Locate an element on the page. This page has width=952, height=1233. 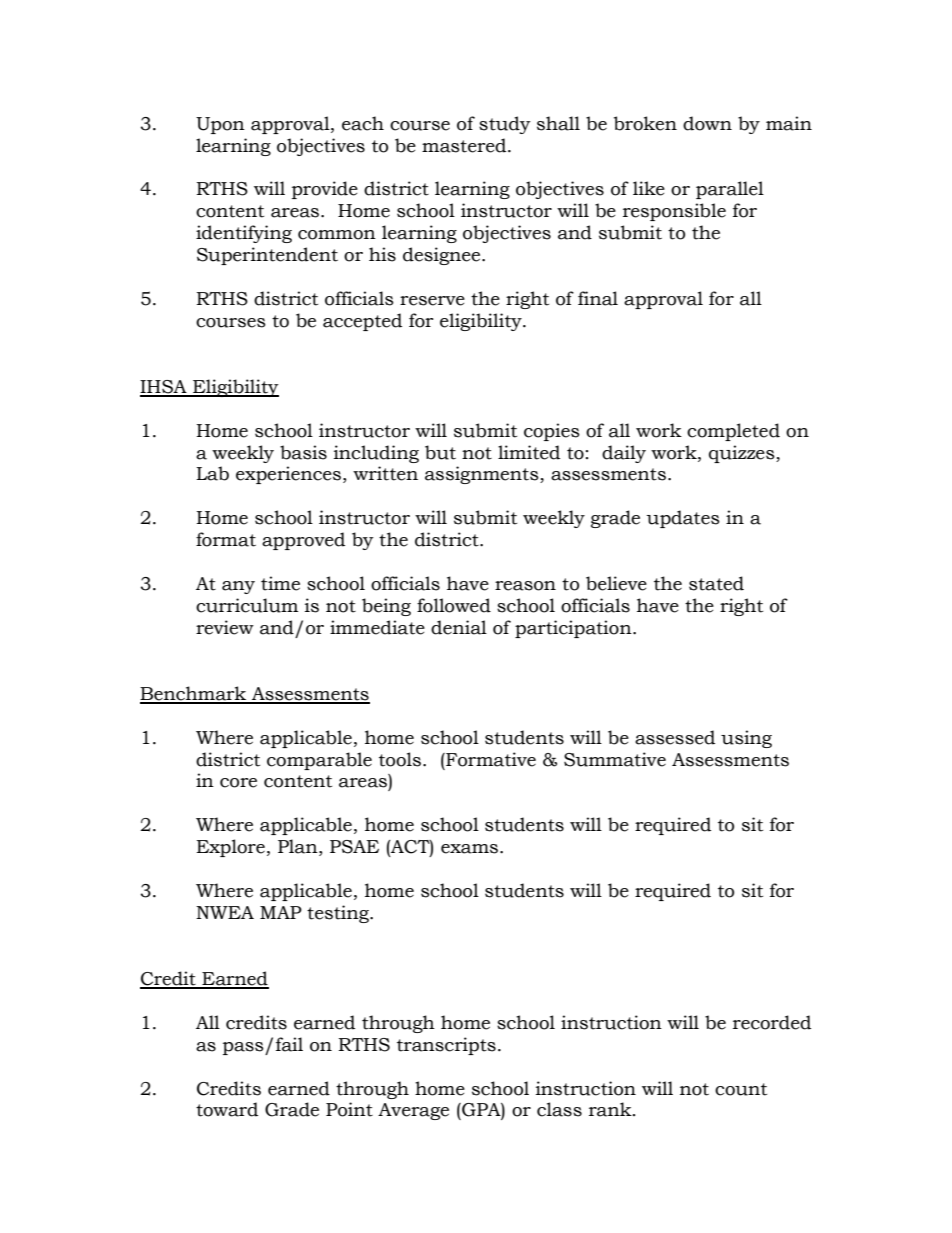
class is located at coordinates (559, 1109).
